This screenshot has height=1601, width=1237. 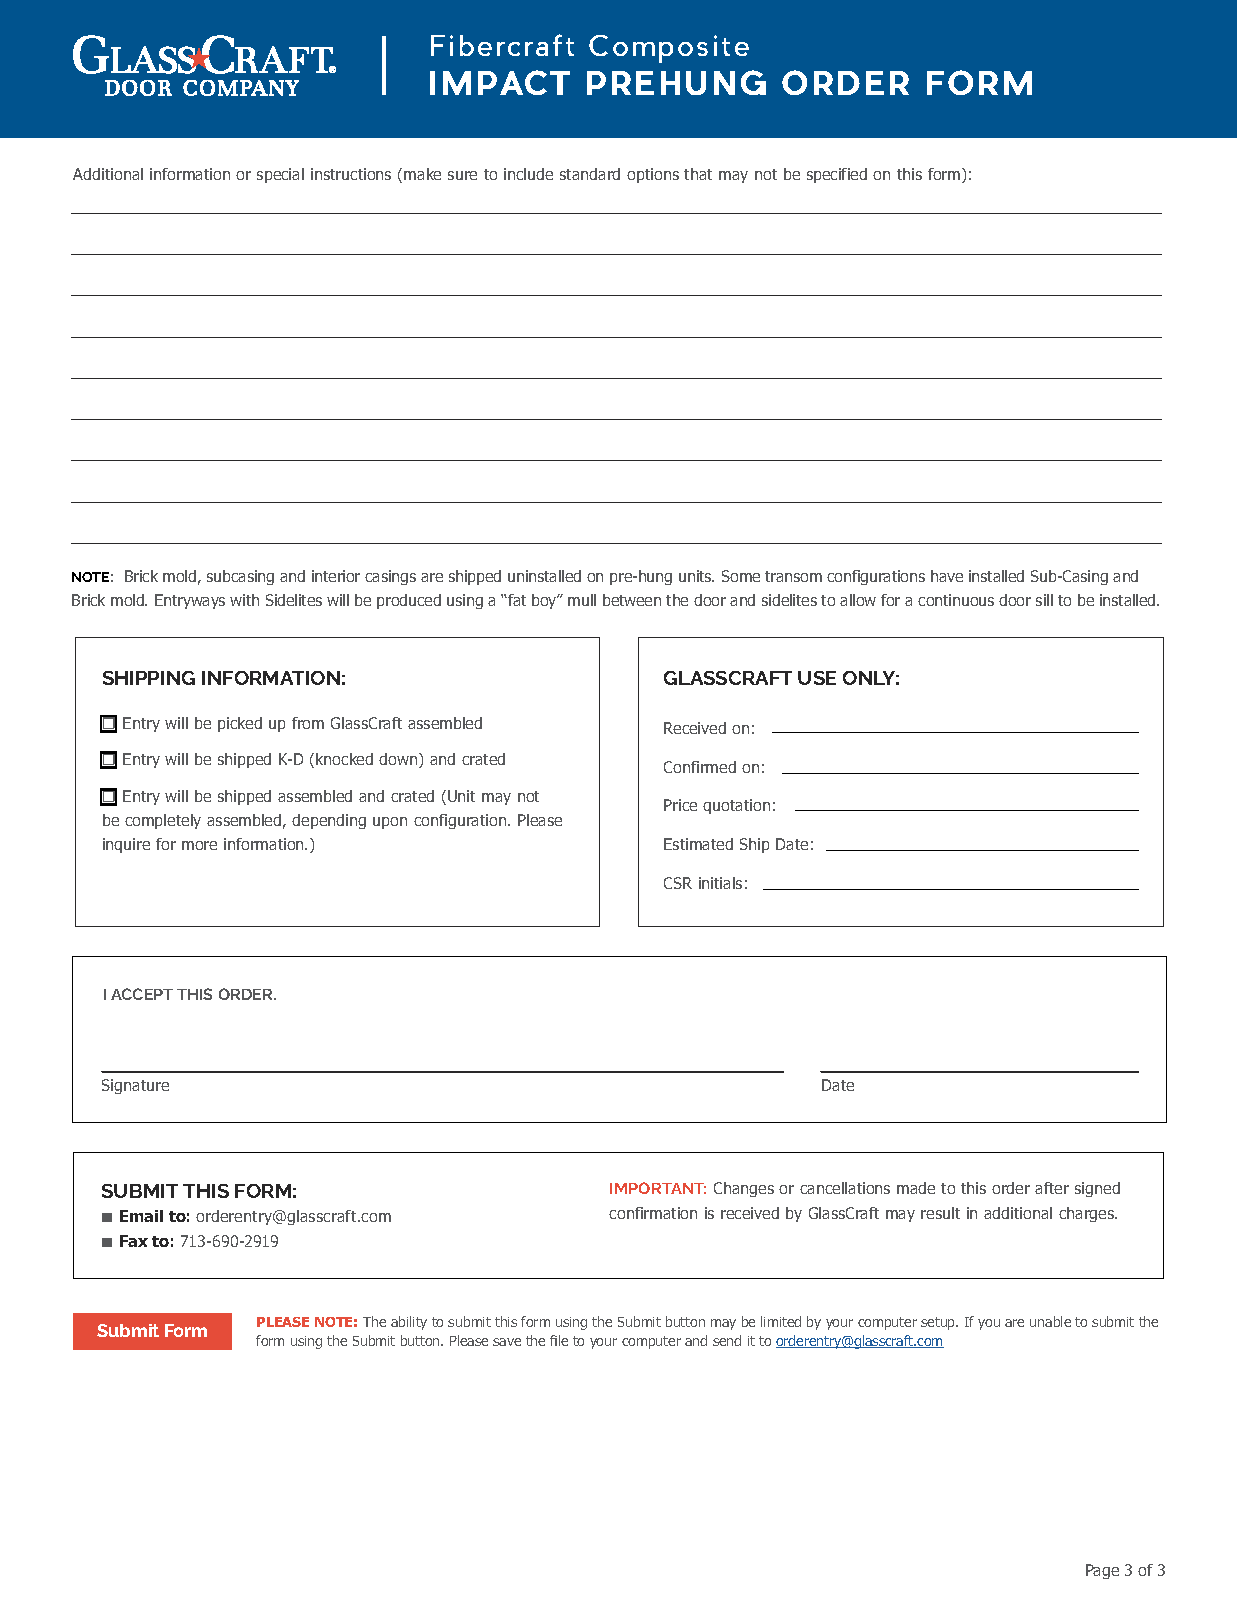 What do you see at coordinates (280, 175) in the screenshot?
I see `special` at bounding box center [280, 175].
